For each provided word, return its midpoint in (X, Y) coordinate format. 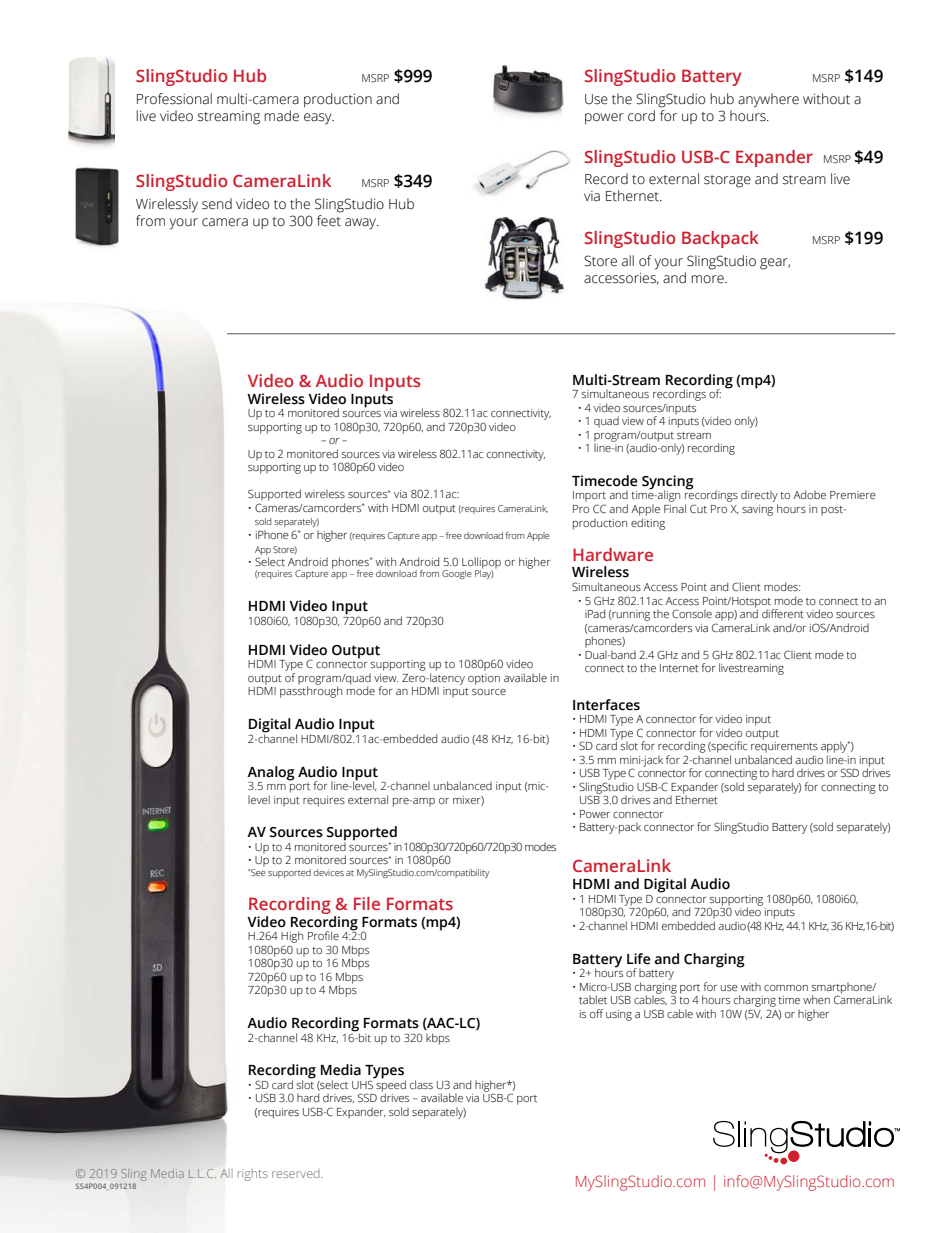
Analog (271, 774)
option (484, 679)
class (421, 1084)
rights (253, 1175)
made (281, 116)
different (783, 613)
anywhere (768, 100)
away (362, 224)
